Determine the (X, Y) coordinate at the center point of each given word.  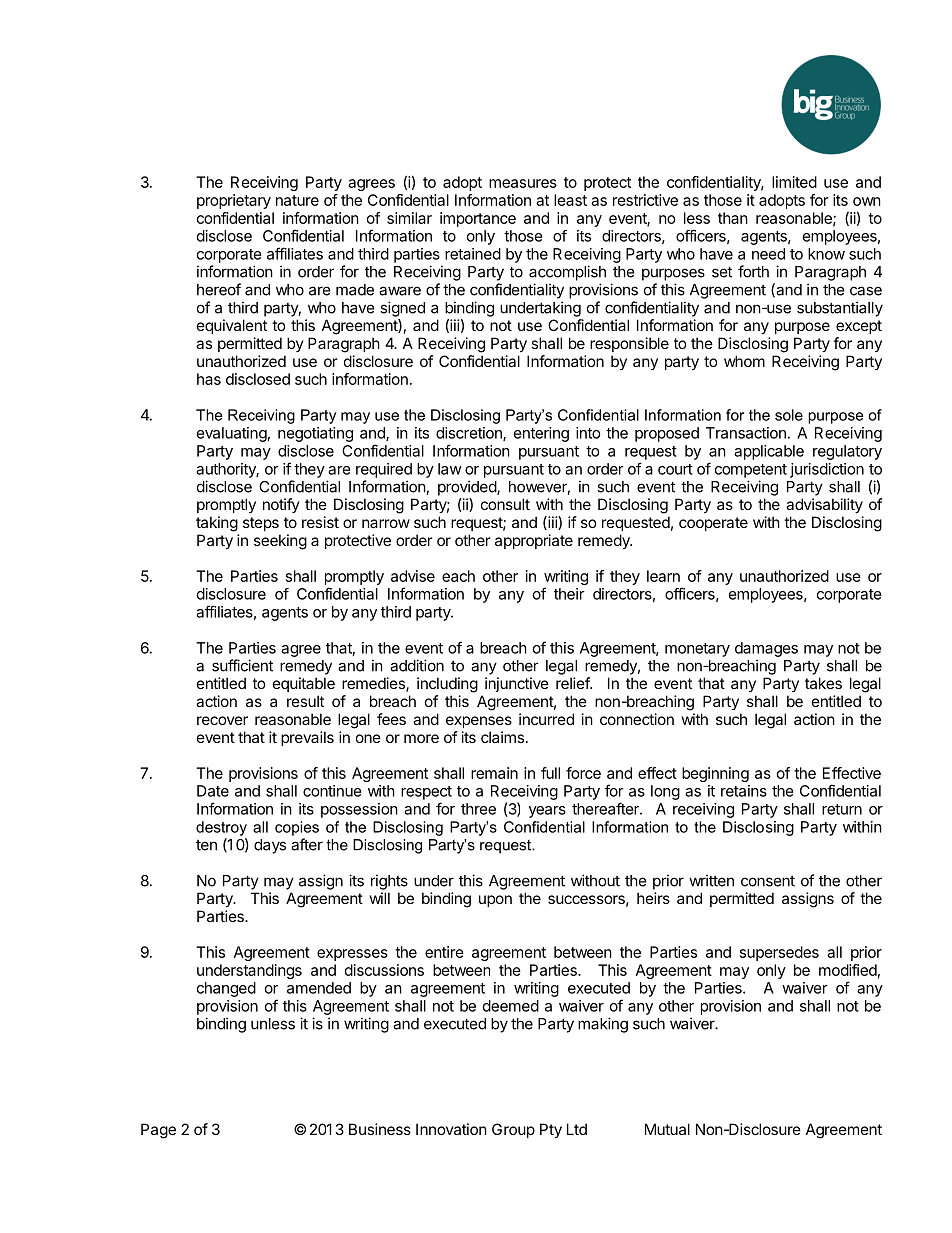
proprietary (234, 201)
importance (478, 219)
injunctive (517, 684)
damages (766, 649)
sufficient (242, 665)
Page (158, 1131)
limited (794, 182)
